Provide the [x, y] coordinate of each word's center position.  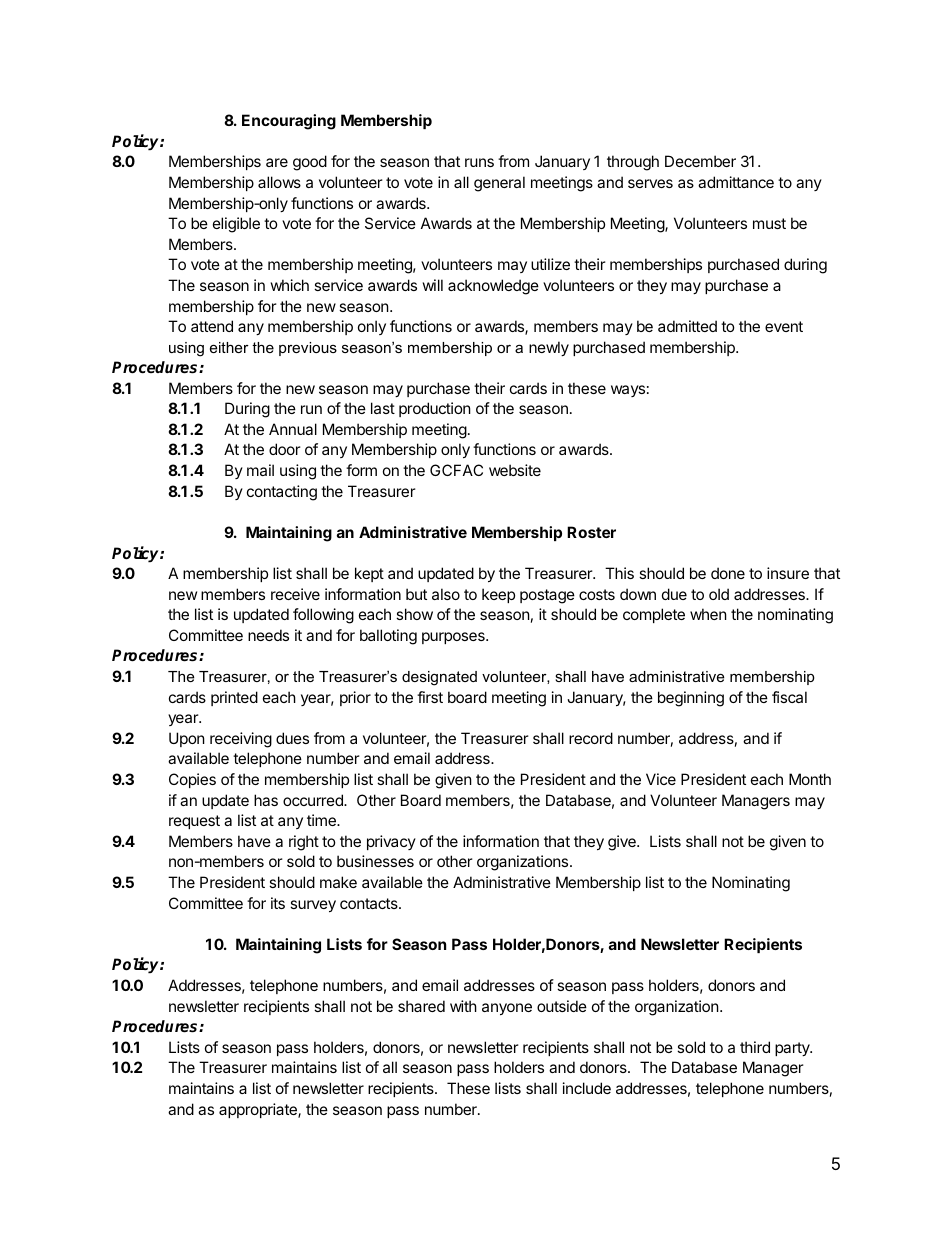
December [700, 161]
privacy [391, 842]
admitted [687, 326]
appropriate [259, 1110]
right [304, 843]
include [587, 1088]
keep [498, 595]
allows [279, 182]
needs [268, 635]
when [708, 614]
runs [479, 162]
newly [549, 348]
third [755, 1047]
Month [810, 779]
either [229, 347]
